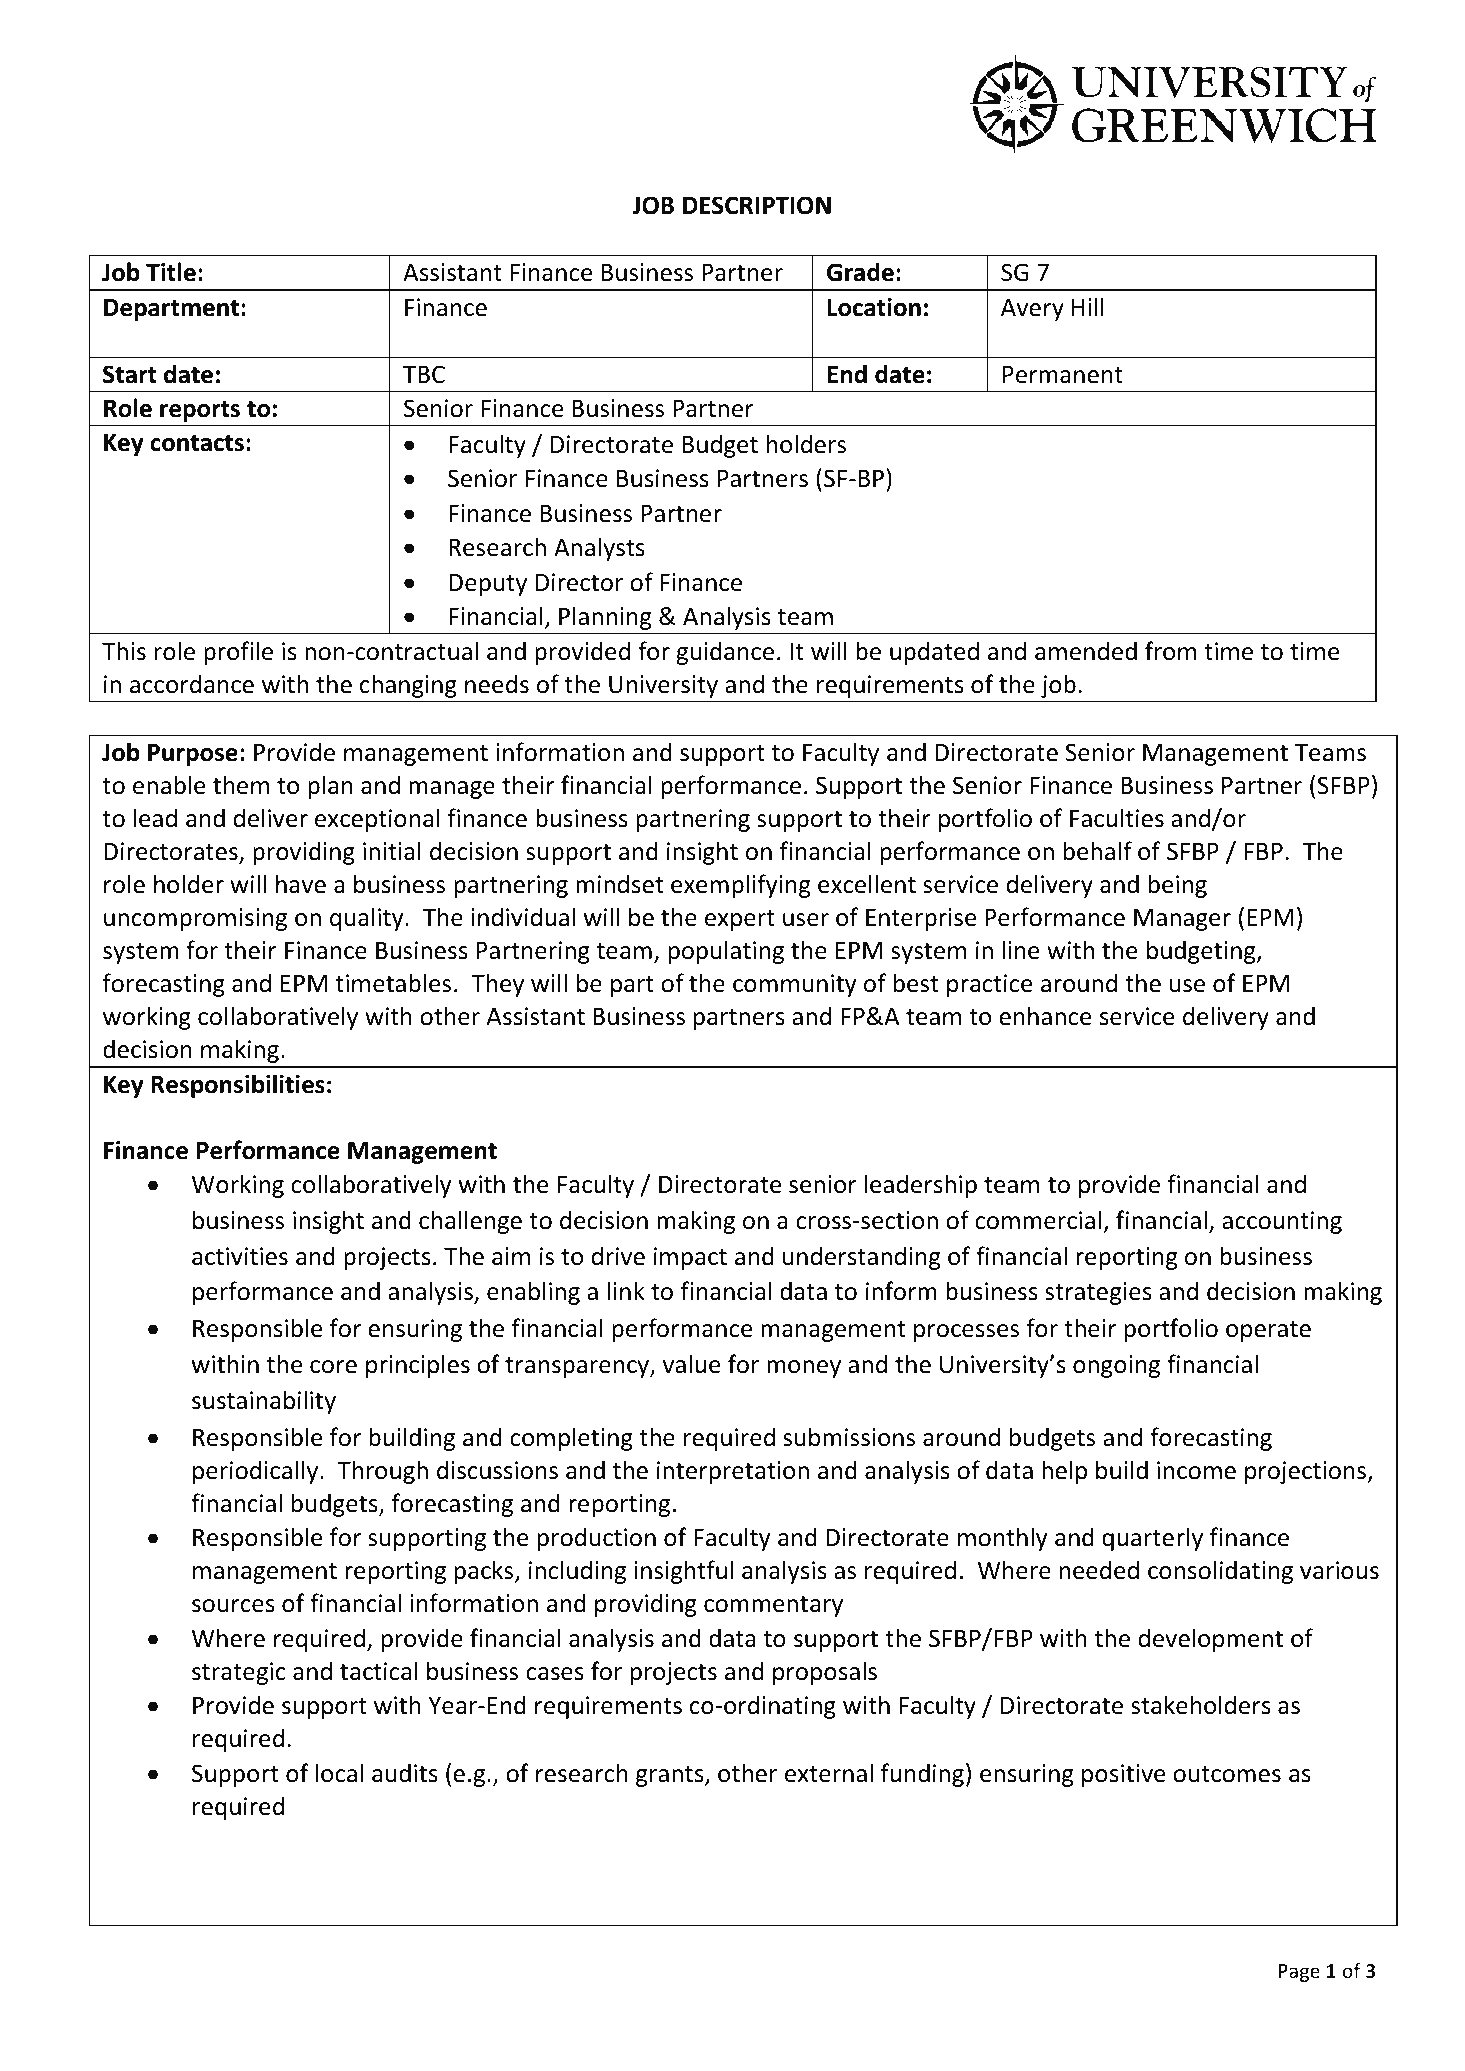  Describe the element at coordinates (740, 920) in the screenshot. I see `expert` at that location.
